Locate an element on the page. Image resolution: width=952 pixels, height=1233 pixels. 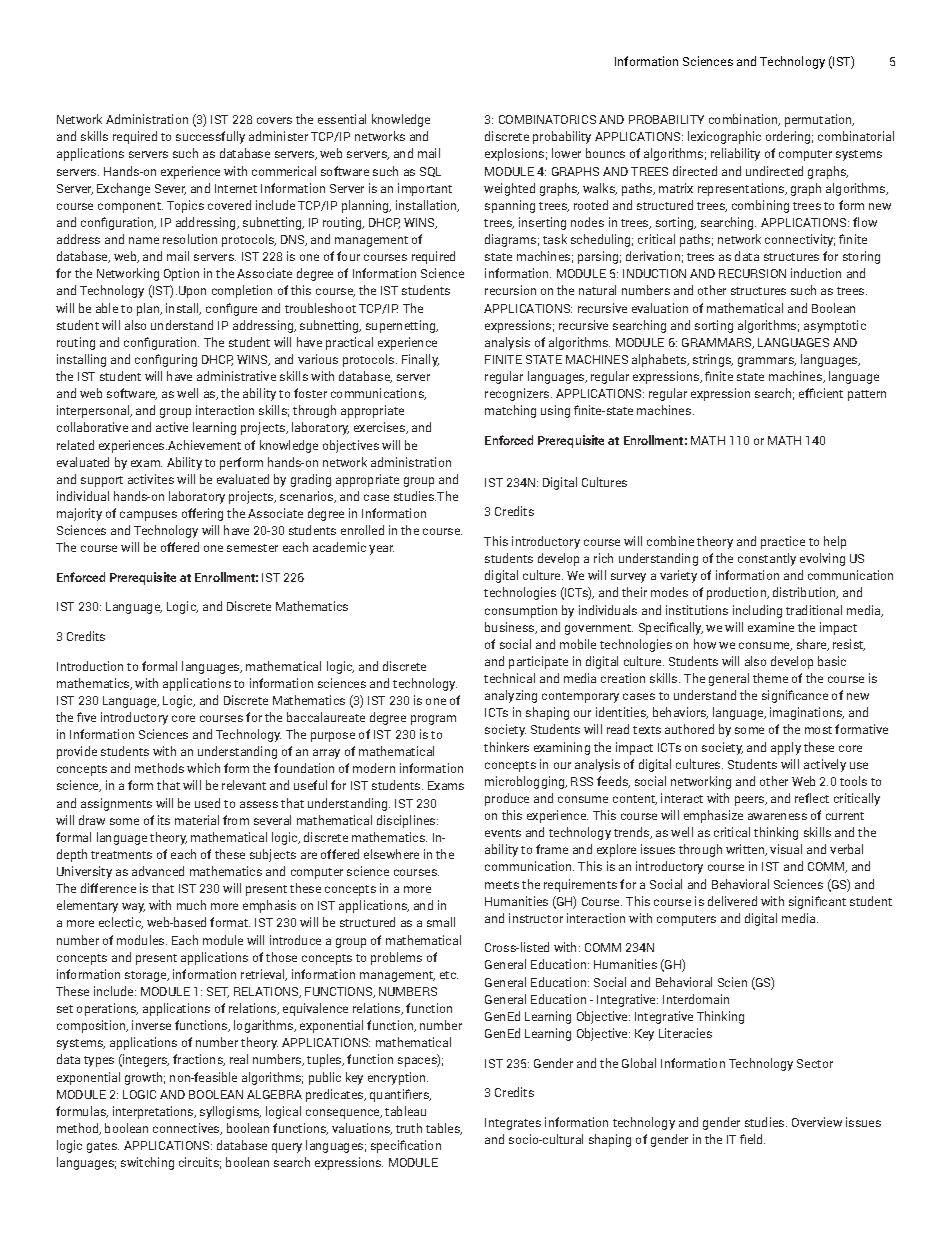
practice is located at coordinates (783, 542).
